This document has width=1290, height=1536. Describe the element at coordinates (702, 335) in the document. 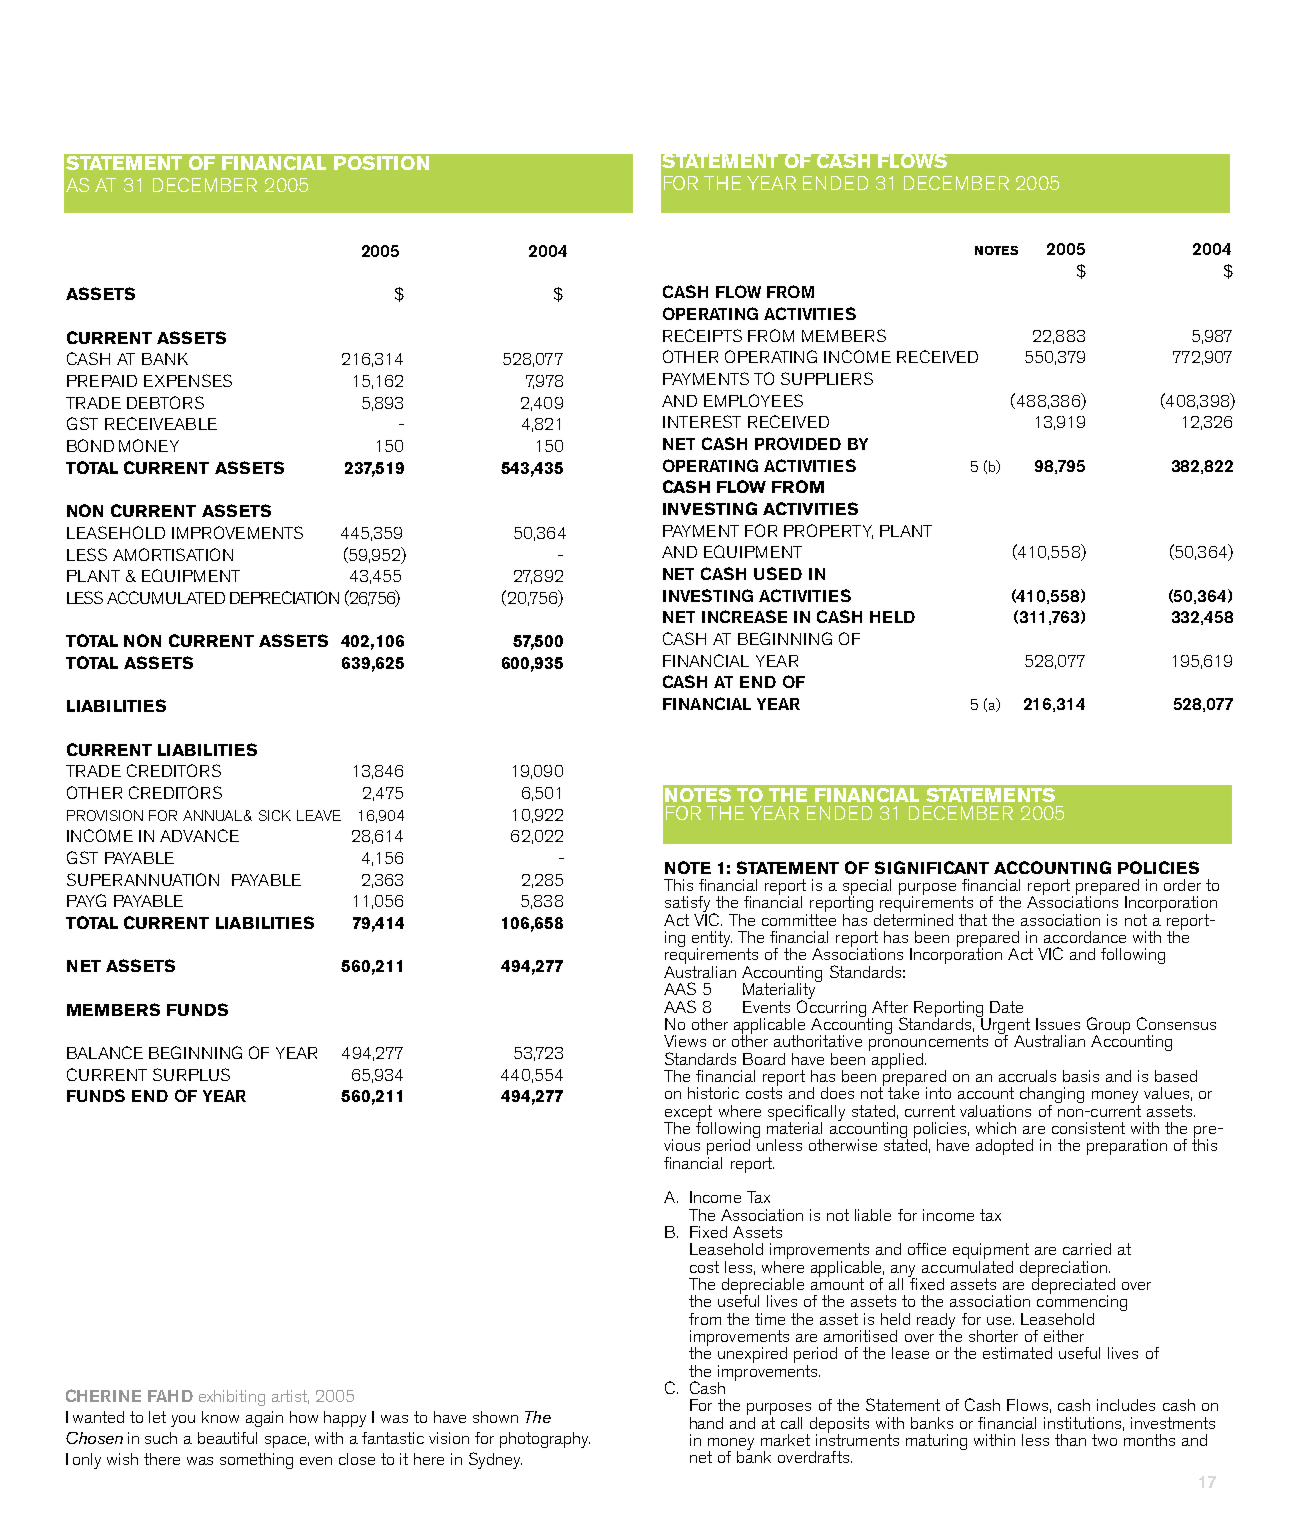

I see `RECEIPTS` at that location.
